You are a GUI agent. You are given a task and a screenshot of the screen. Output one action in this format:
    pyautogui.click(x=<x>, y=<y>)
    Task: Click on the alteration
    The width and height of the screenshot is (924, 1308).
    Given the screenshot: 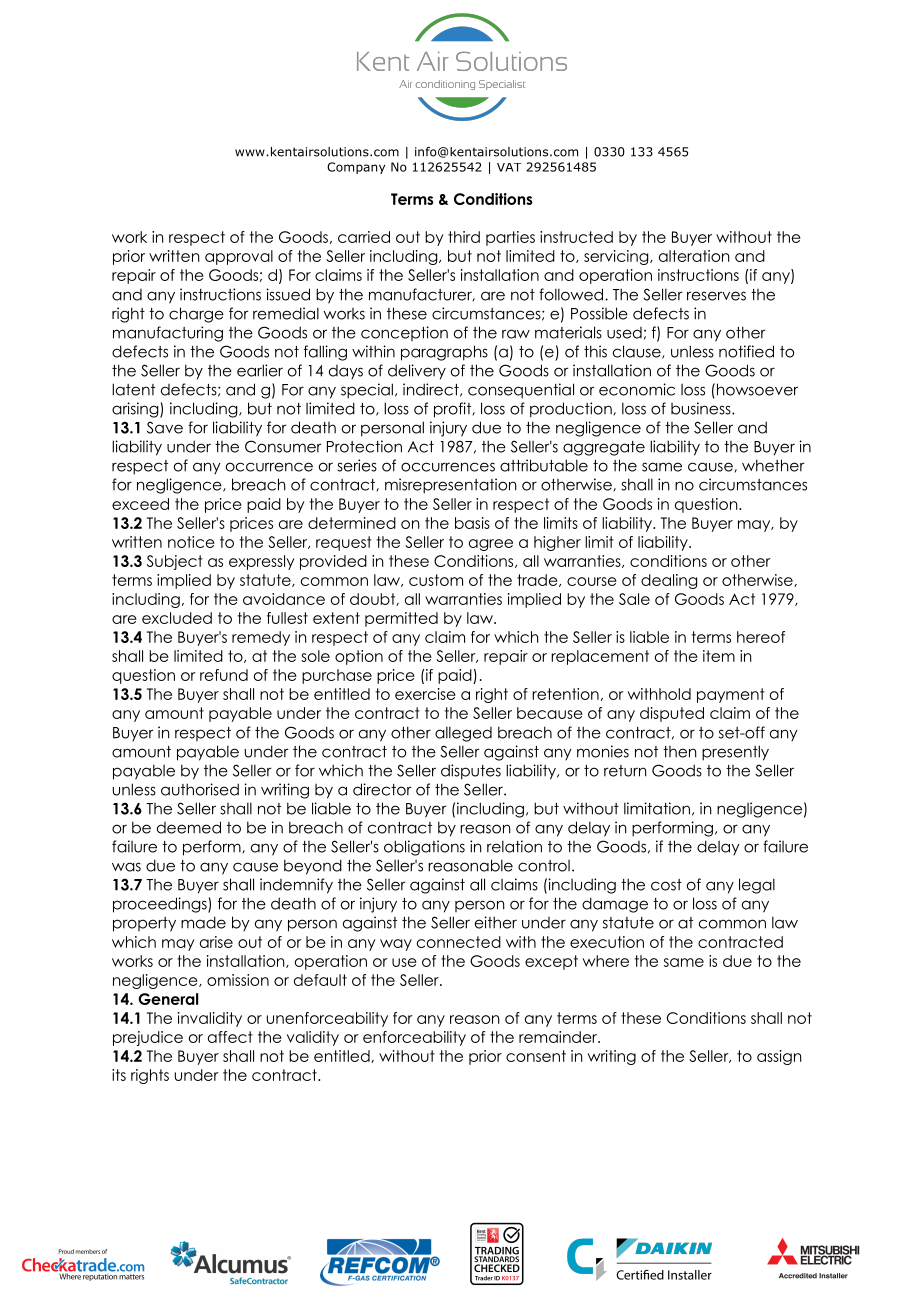 What is the action you would take?
    pyautogui.click(x=694, y=256)
